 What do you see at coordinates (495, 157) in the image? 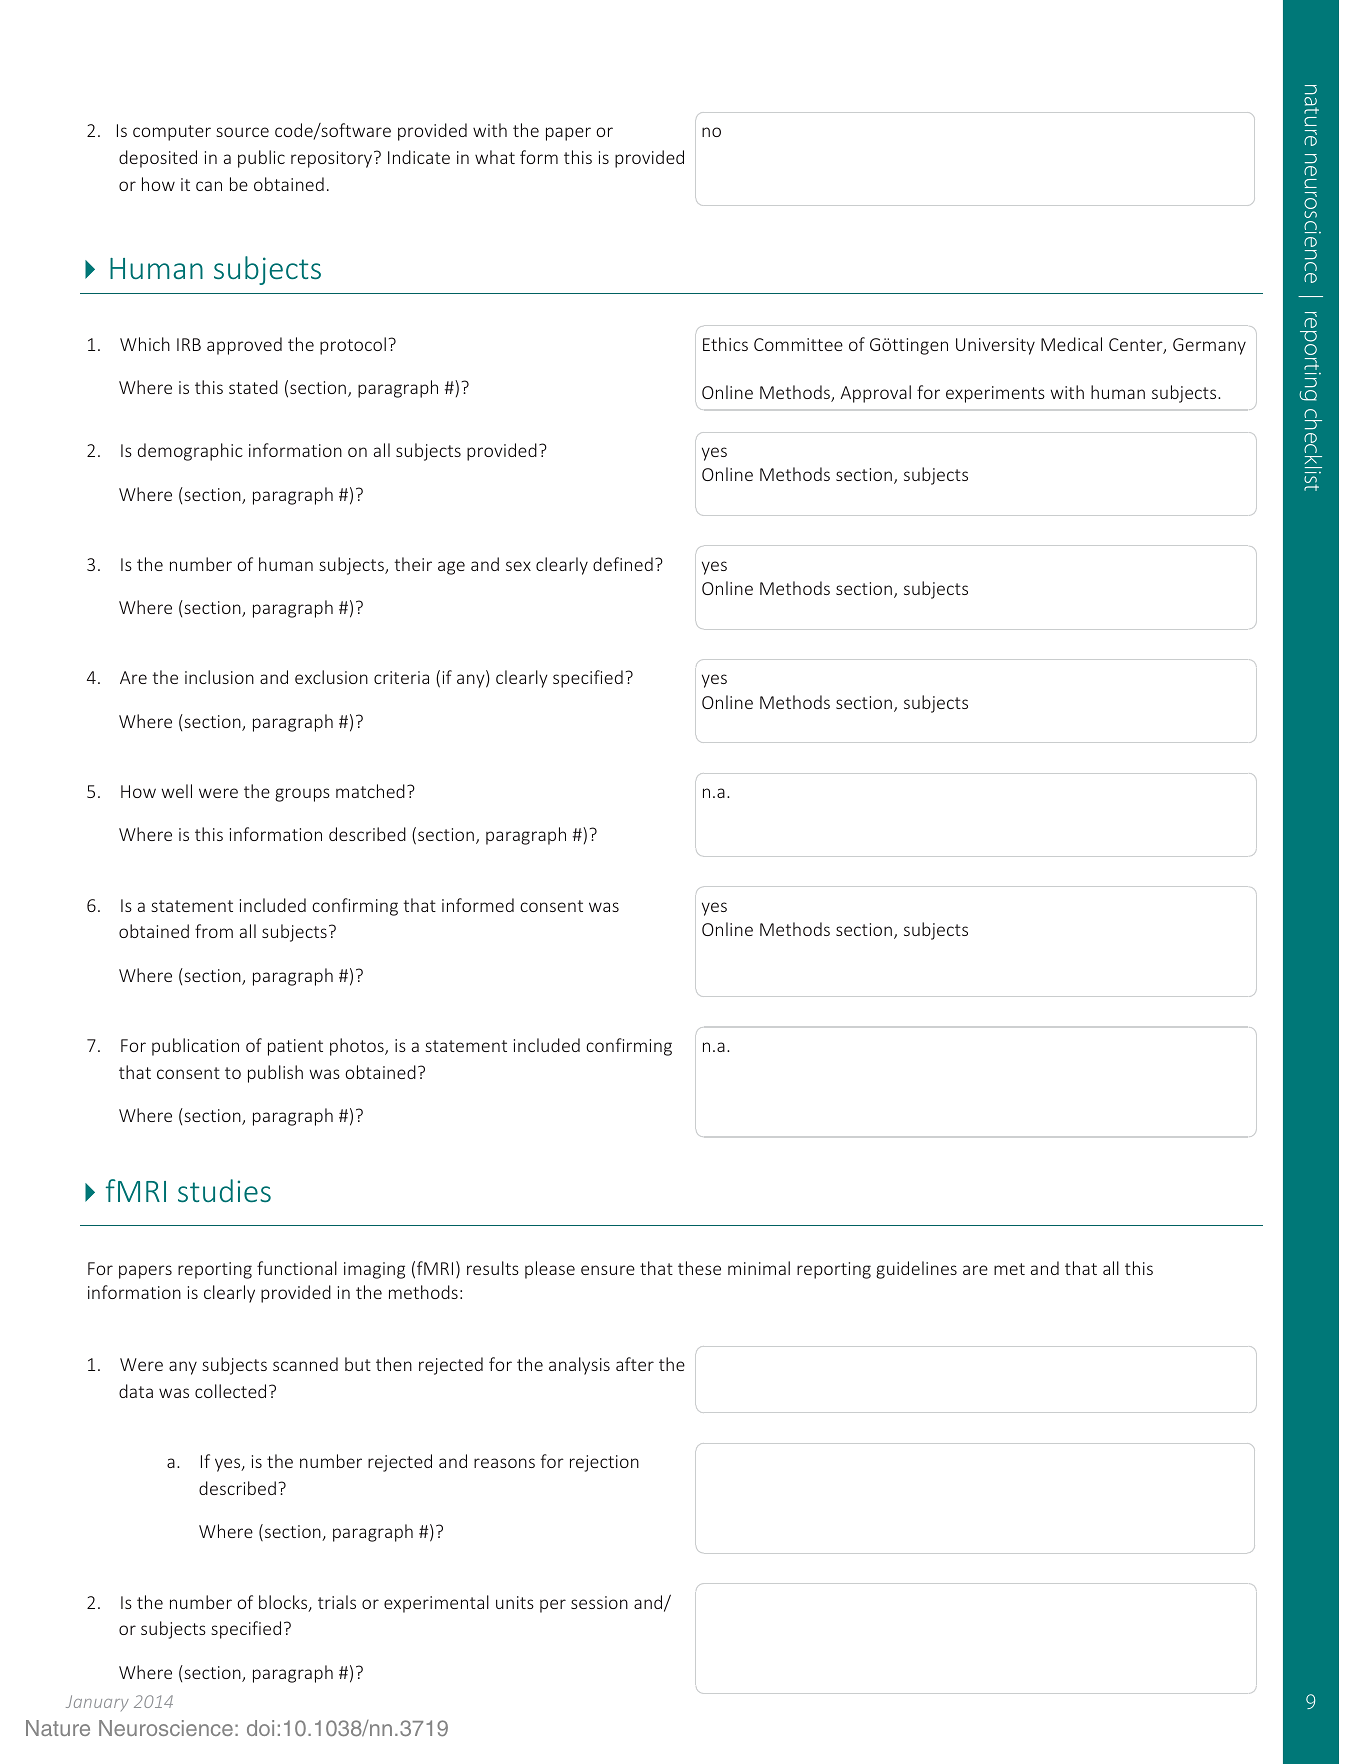
I see `what` at bounding box center [495, 157].
